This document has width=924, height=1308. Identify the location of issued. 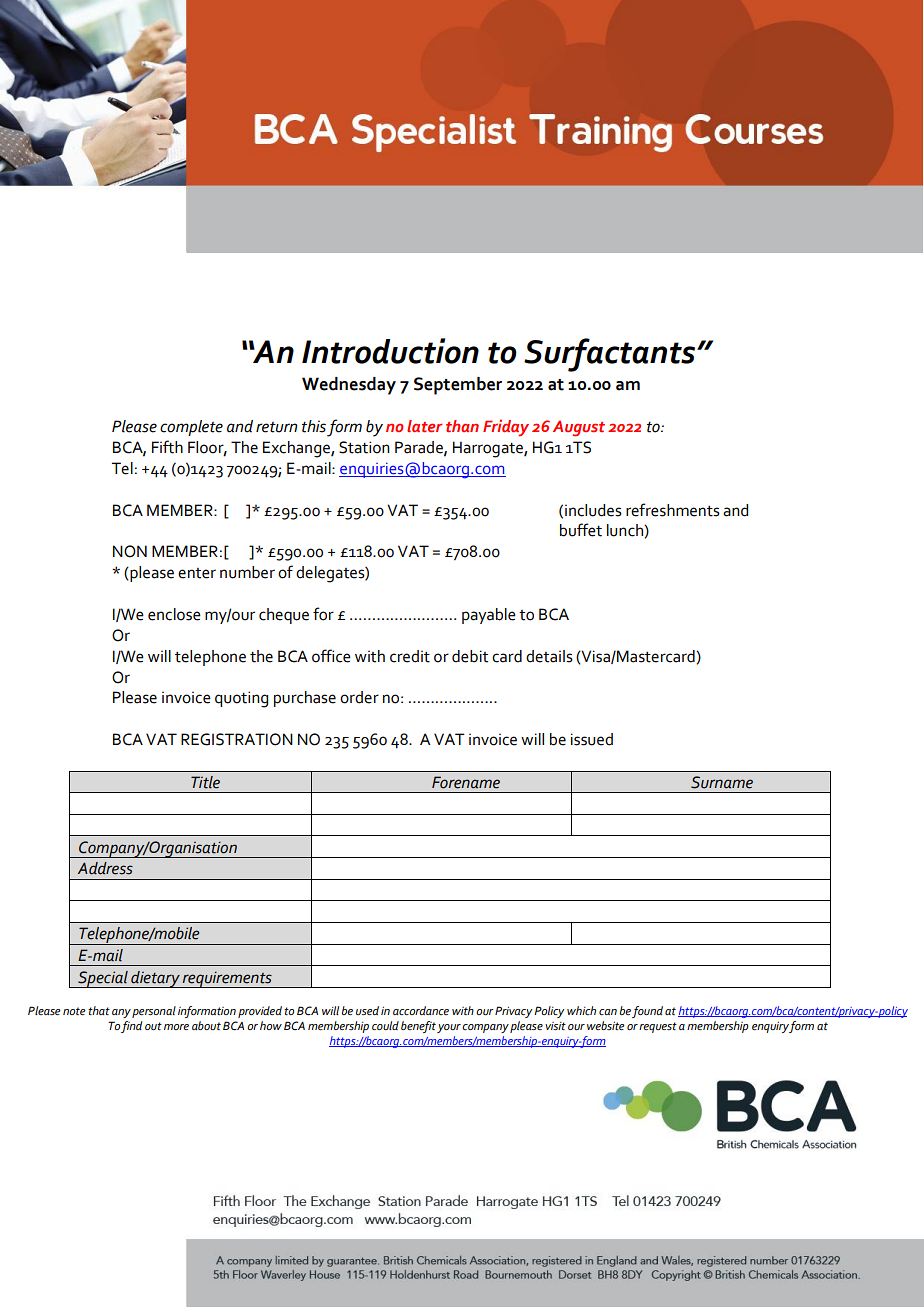
(592, 739).
